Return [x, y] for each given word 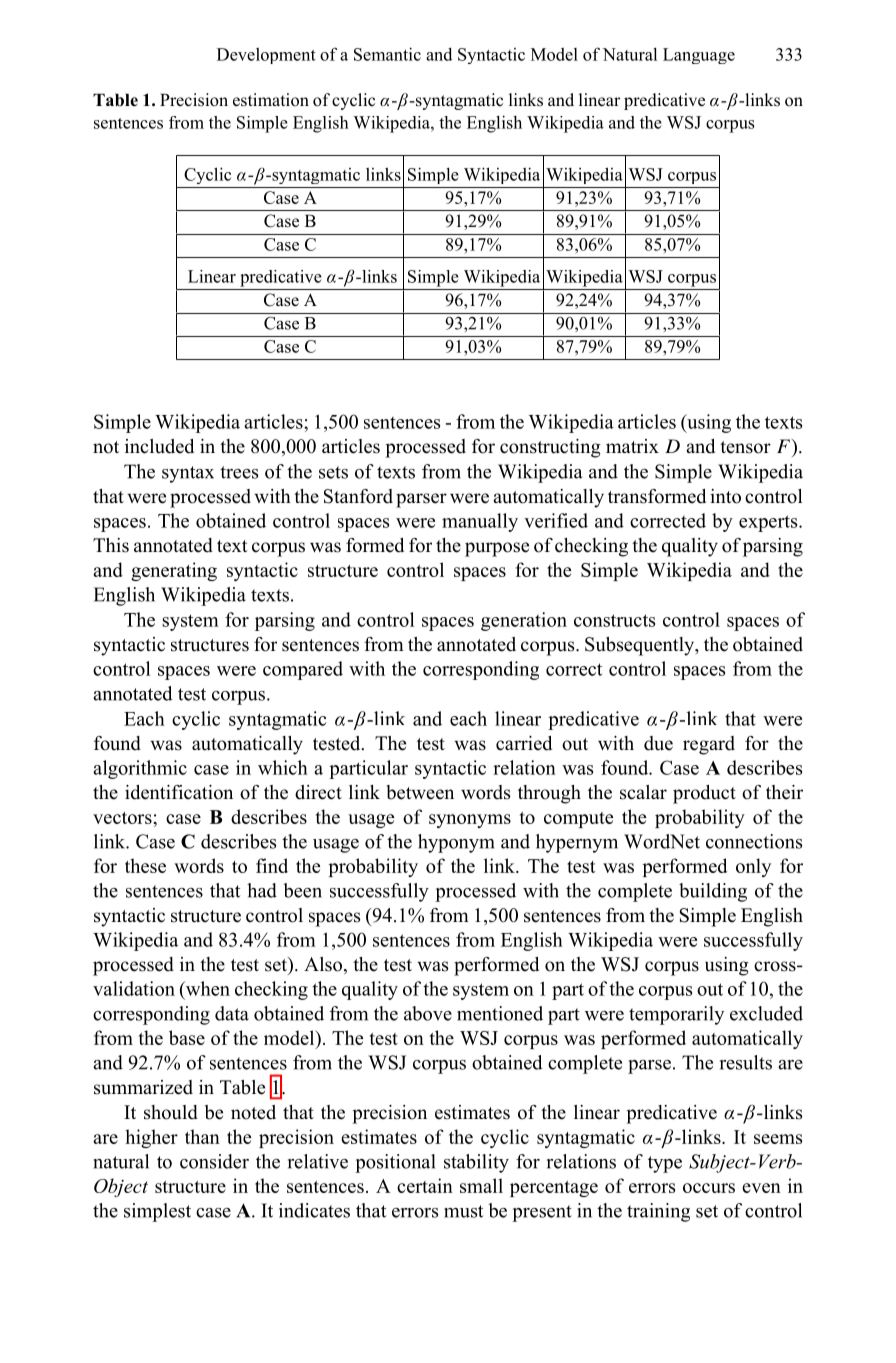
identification [179, 792]
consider [214, 1161]
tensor [745, 447]
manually [480, 522]
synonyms [470, 821]
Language [699, 56]
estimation [271, 100]
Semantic [387, 54]
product [704, 794]
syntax [188, 474]
